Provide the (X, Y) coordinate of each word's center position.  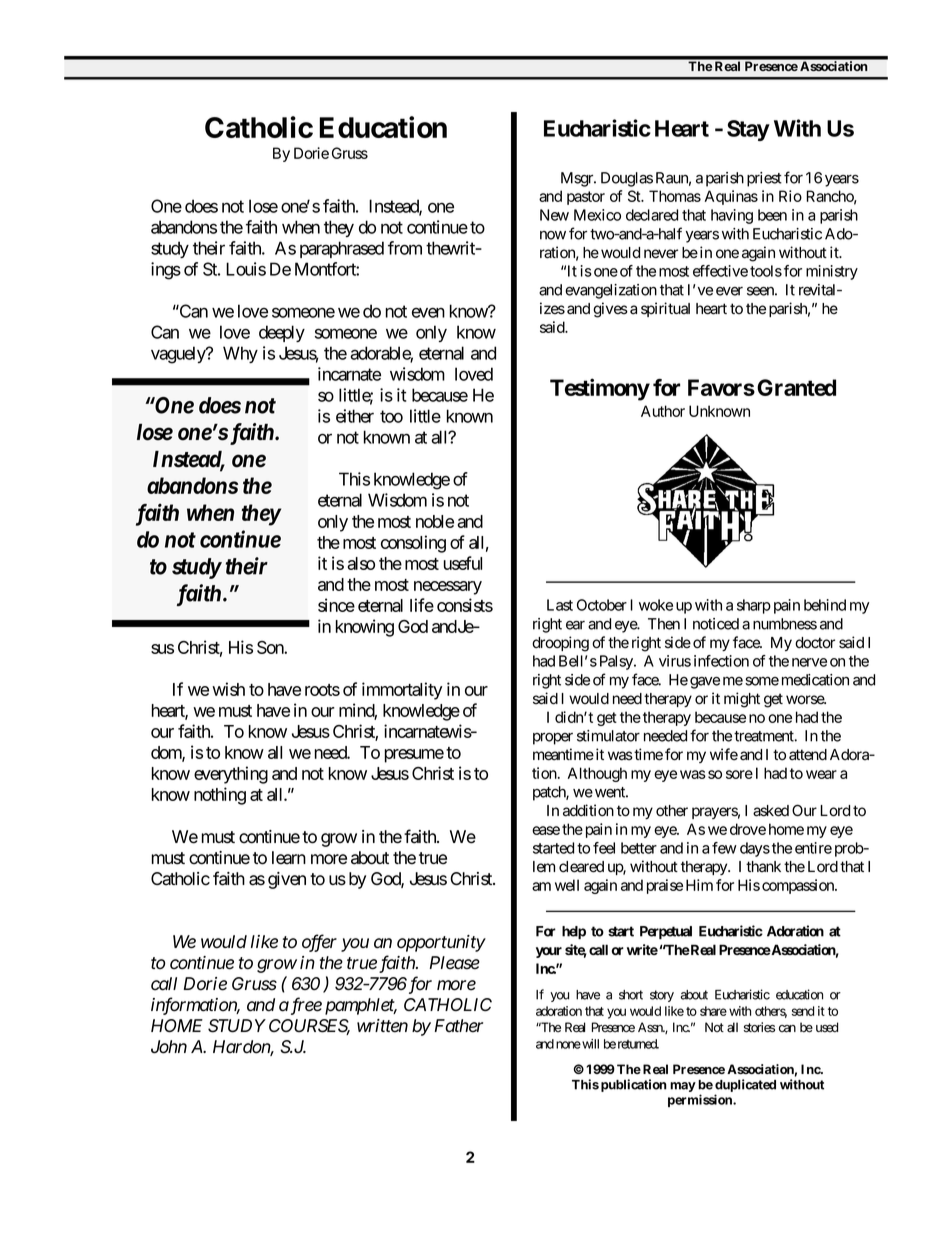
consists (465, 605)
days (755, 849)
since (336, 605)
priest (764, 179)
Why (240, 354)
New (554, 215)
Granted (796, 387)
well (567, 885)
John (169, 1047)
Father (459, 1026)
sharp (754, 606)
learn (289, 858)
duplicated (745, 1085)
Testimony (600, 389)
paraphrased (342, 249)
